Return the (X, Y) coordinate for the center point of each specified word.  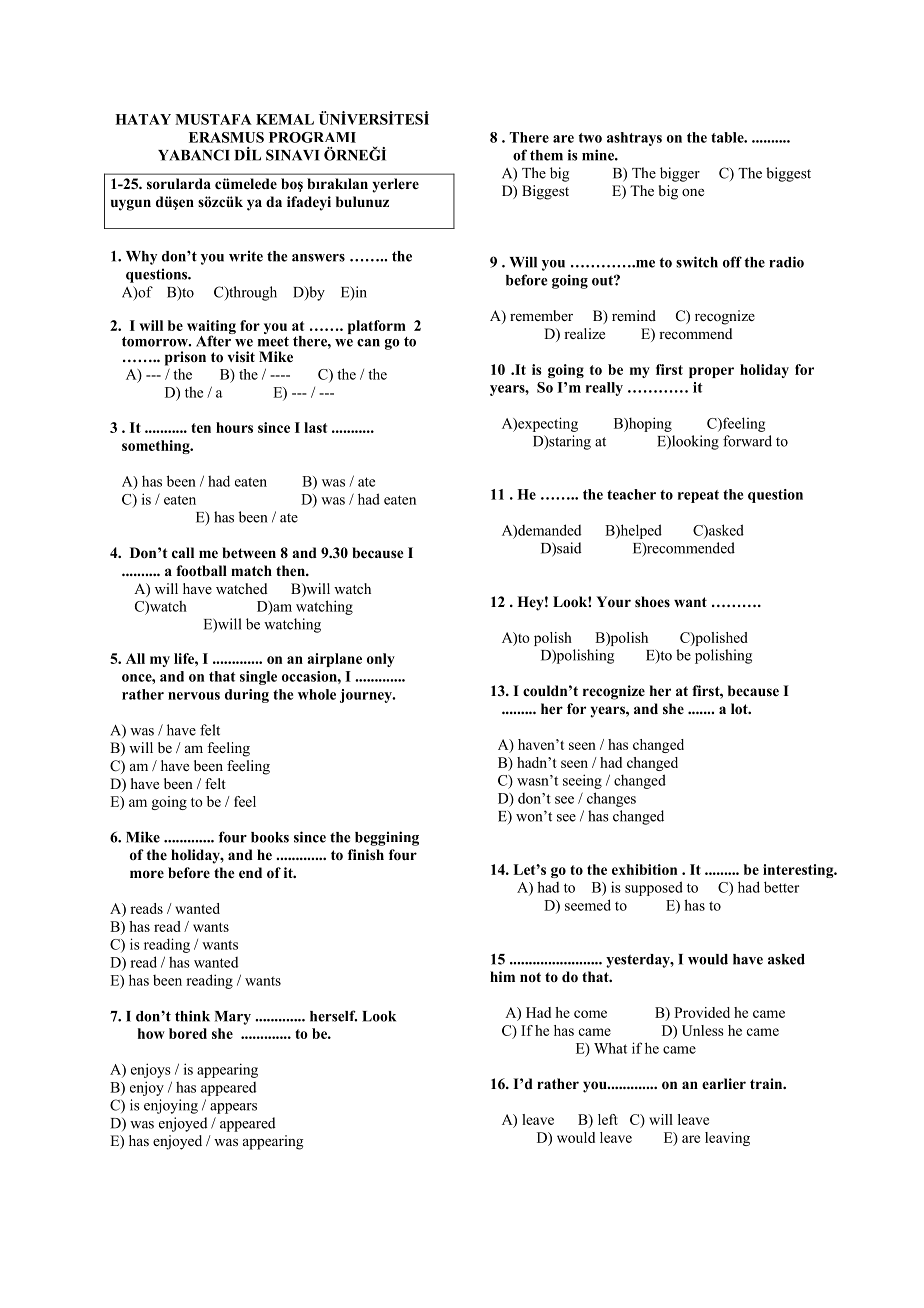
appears (233, 1108)
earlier (724, 1083)
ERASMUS (226, 137)
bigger (680, 174)
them (546, 155)
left (608, 1119)
